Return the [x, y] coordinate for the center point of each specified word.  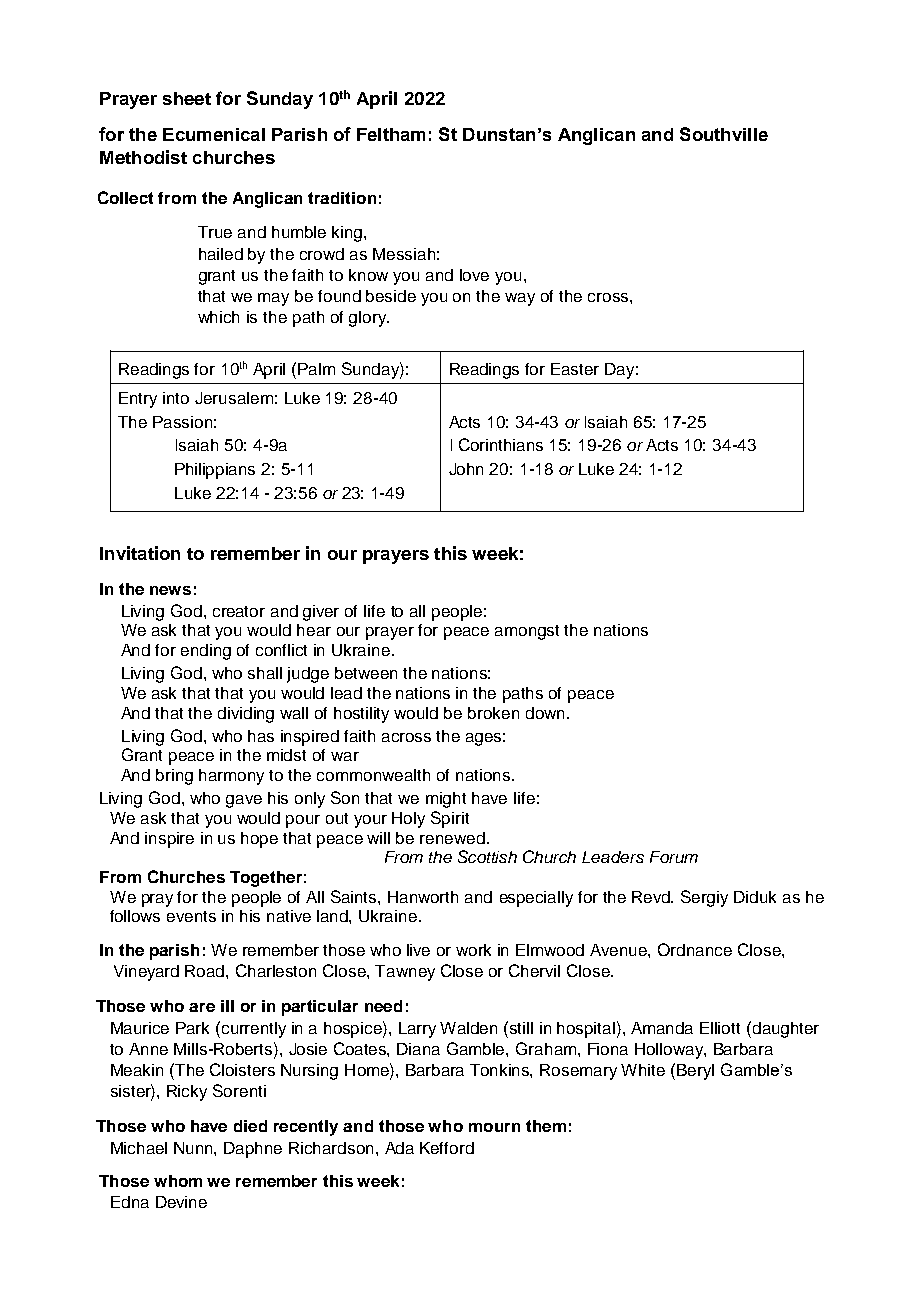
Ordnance [695, 949]
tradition [342, 198]
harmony [231, 777]
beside [391, 296]
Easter [575, 369]
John [466, 469]
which [218, 317]
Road [206, 971]
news [170, 590]
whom [178, 1181]
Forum [674, 857]
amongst [527, 632]
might [446, 800]
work [473, 950]
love [474, 275]
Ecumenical [214, 134]
